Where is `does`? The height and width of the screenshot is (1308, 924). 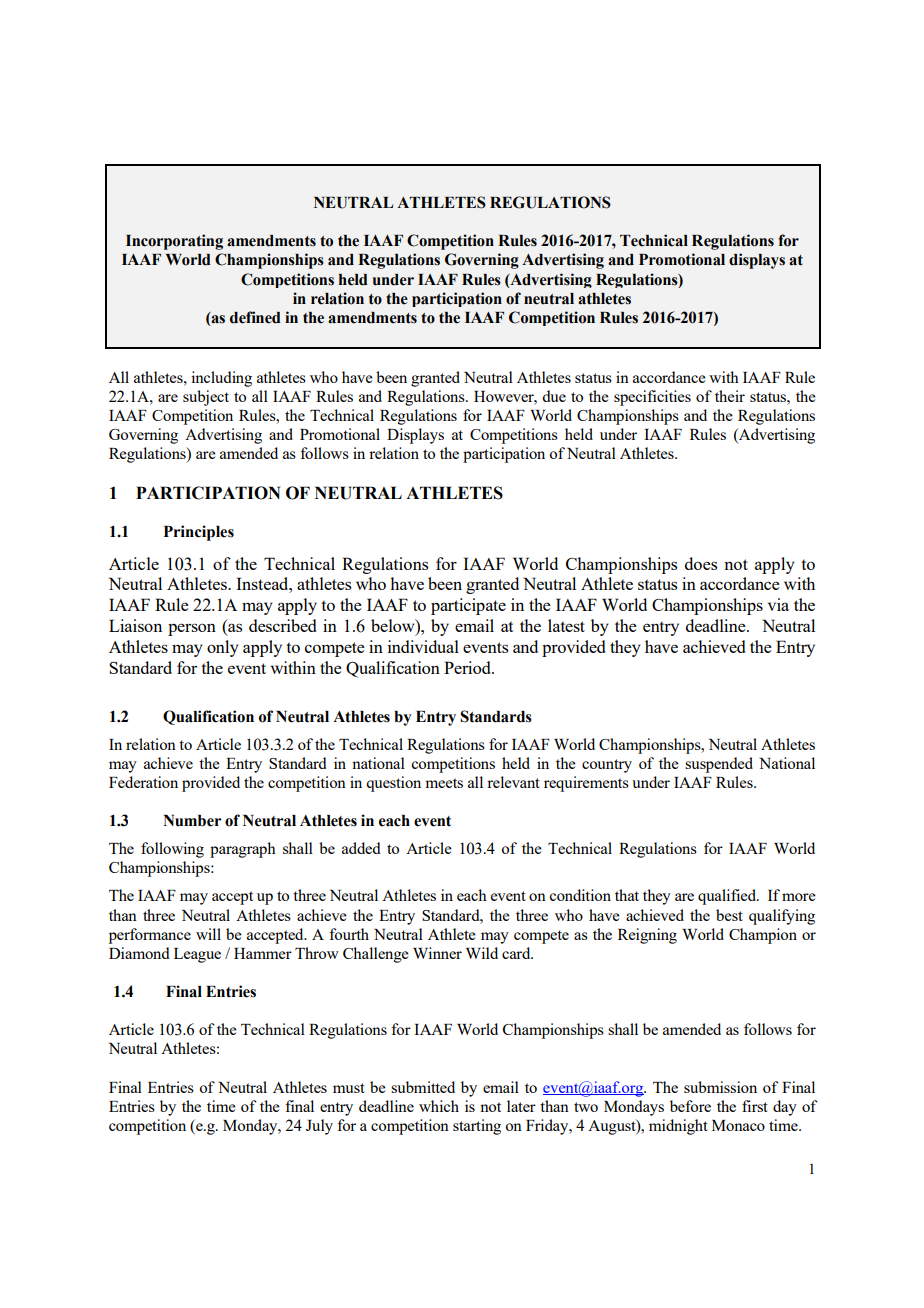
does is located at coordinates (701, 563).
